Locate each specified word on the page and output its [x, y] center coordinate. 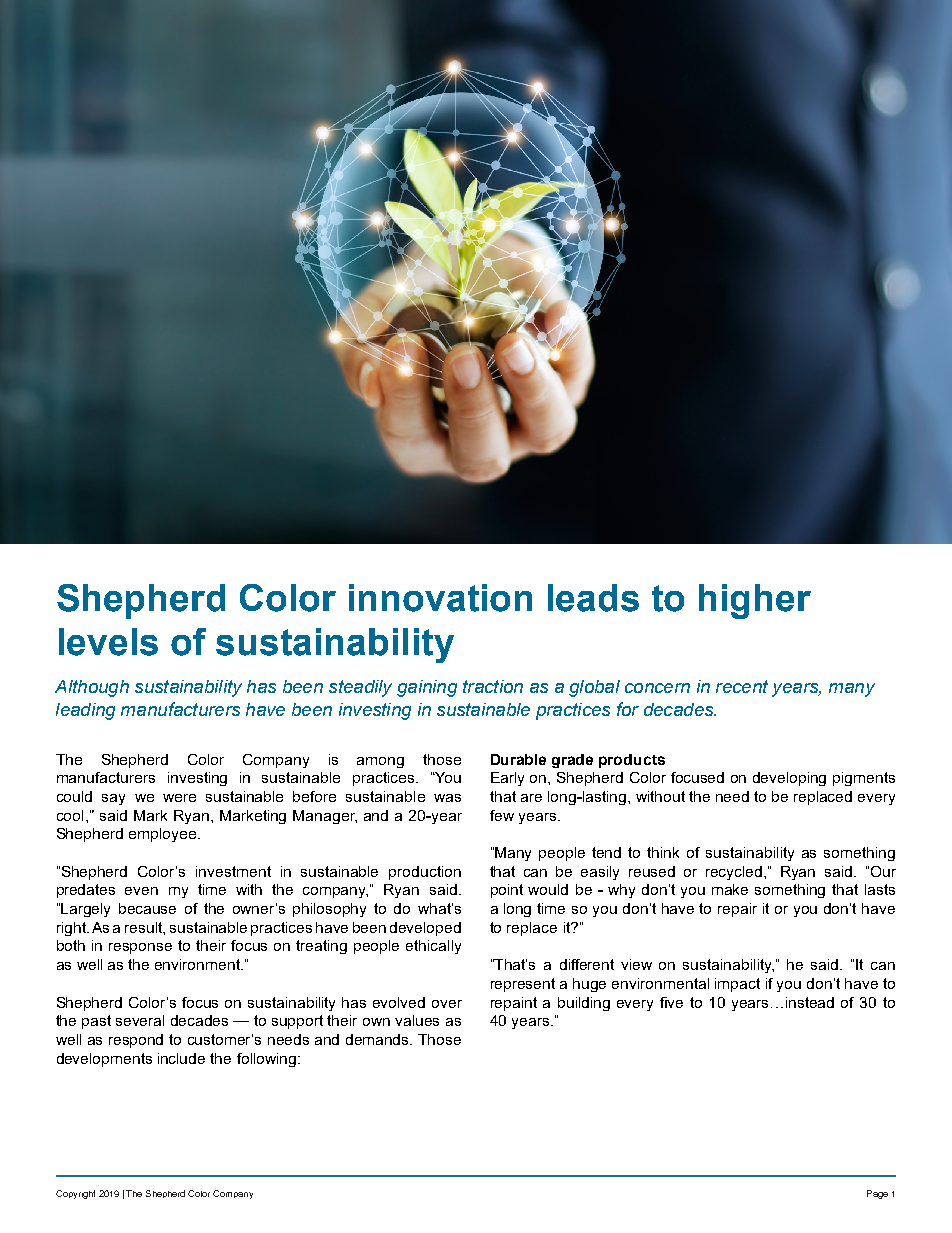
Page [877, 1194]
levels [108, 642]
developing [789, 779]
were [179, 798]
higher [755, 601]
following [268, 1060]
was [447, 798]
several [140, 1020]
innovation [440, 598]
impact [737, 985]
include [181, 1058]
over [447, 1004]
